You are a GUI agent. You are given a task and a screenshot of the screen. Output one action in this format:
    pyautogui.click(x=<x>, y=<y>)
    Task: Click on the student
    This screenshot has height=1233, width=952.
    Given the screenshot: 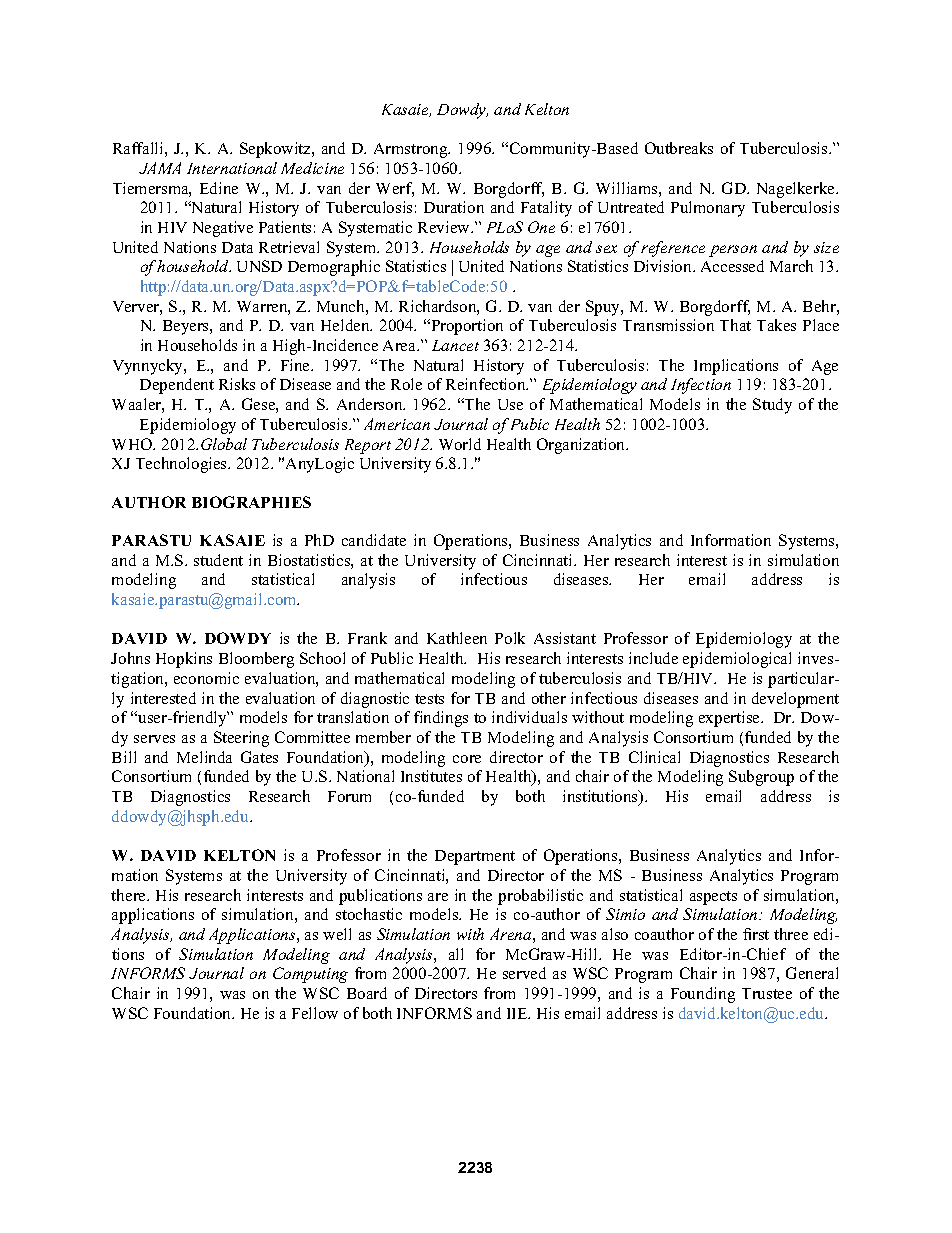 What is the action you would take?
    pyautogui.click(x=218, y=560)
